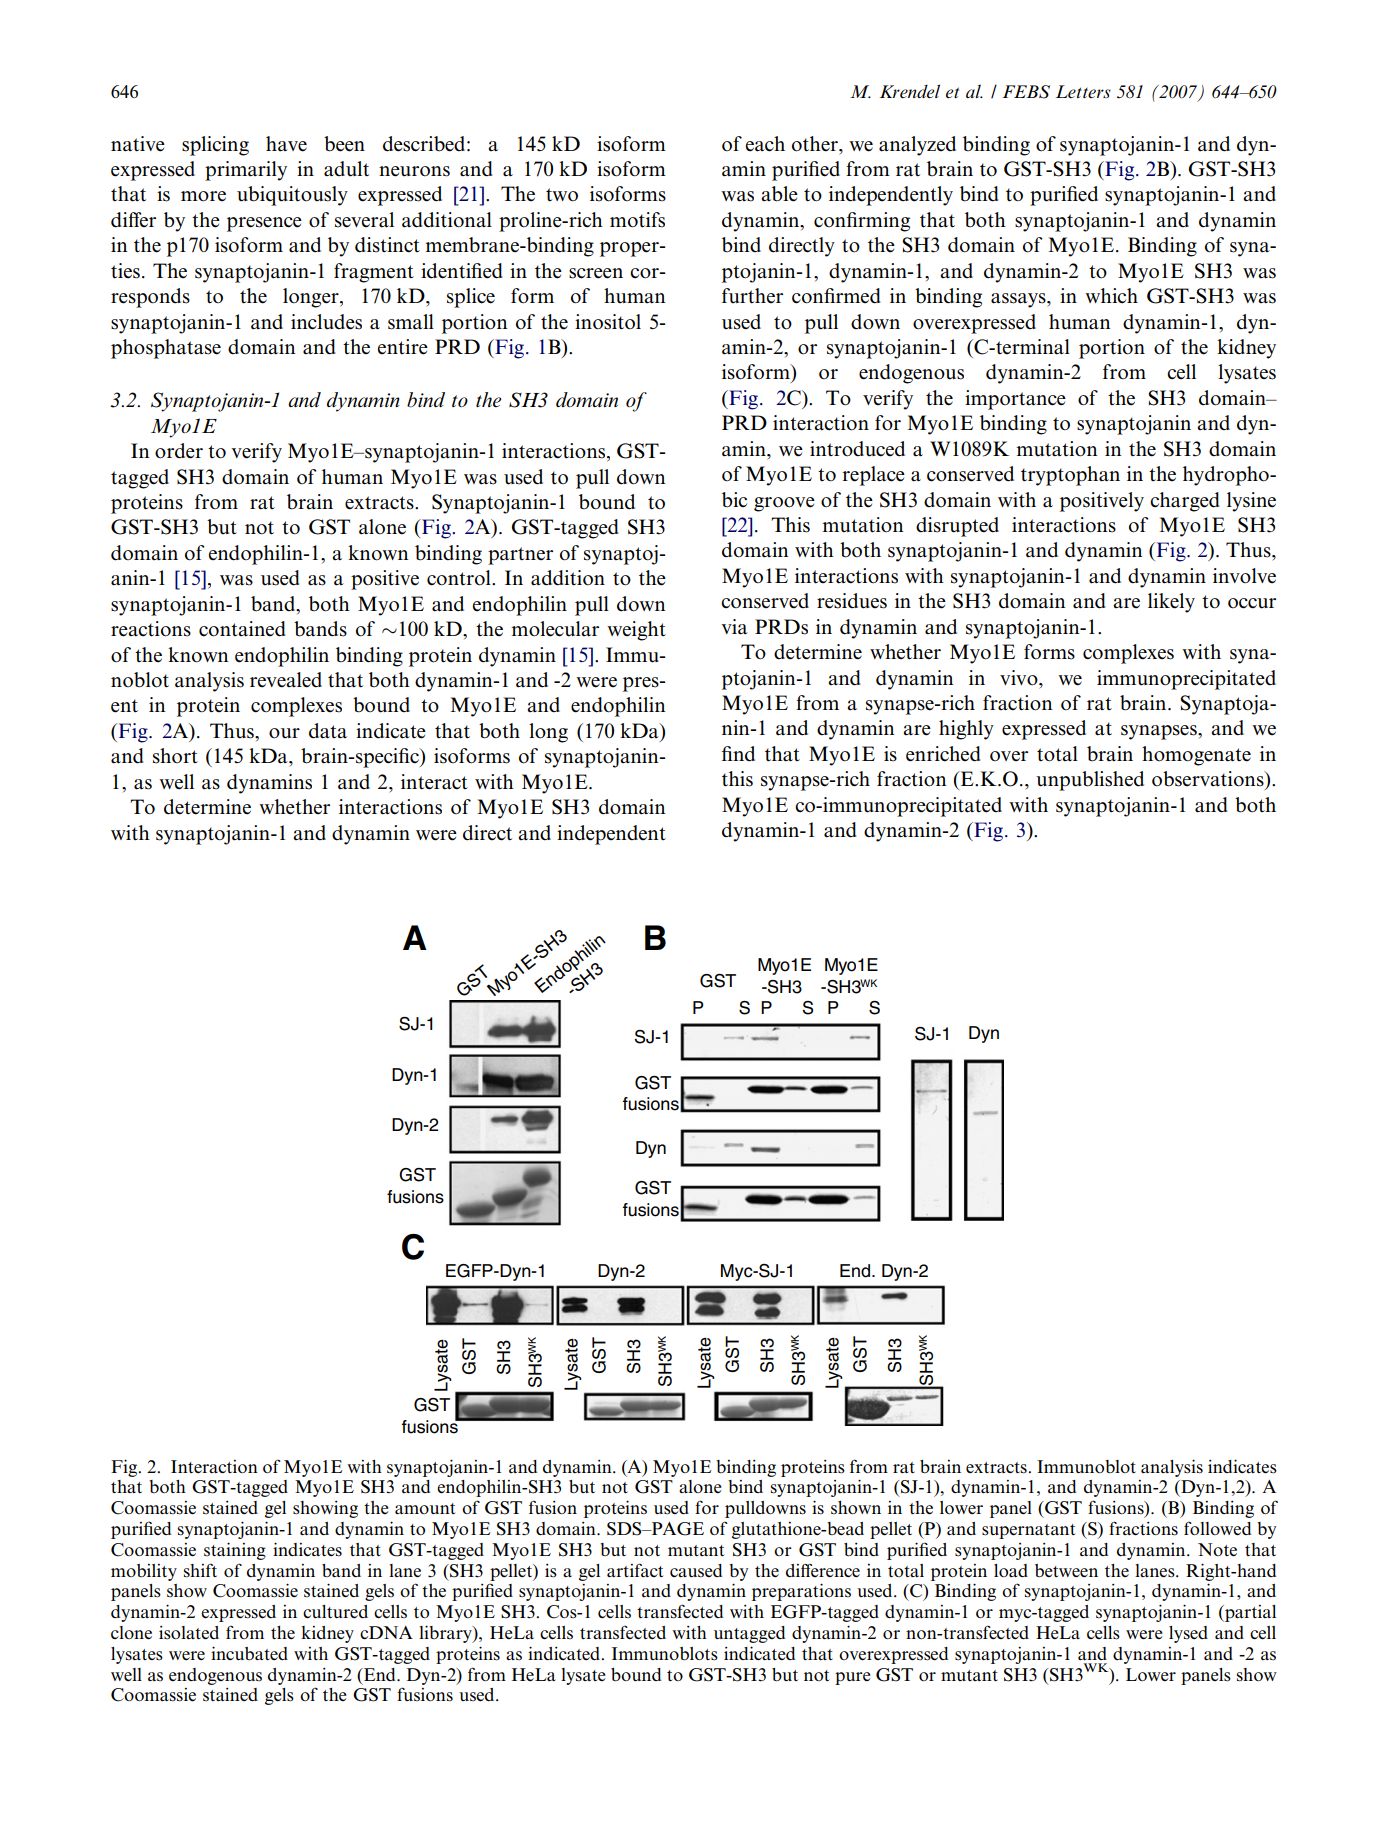 Image resolution: width=1382 pixels, height=1842 pixels. What do you see at coordinates (286, 144) in the screenshot?
I see `have` at bounding box center [286, 144].
